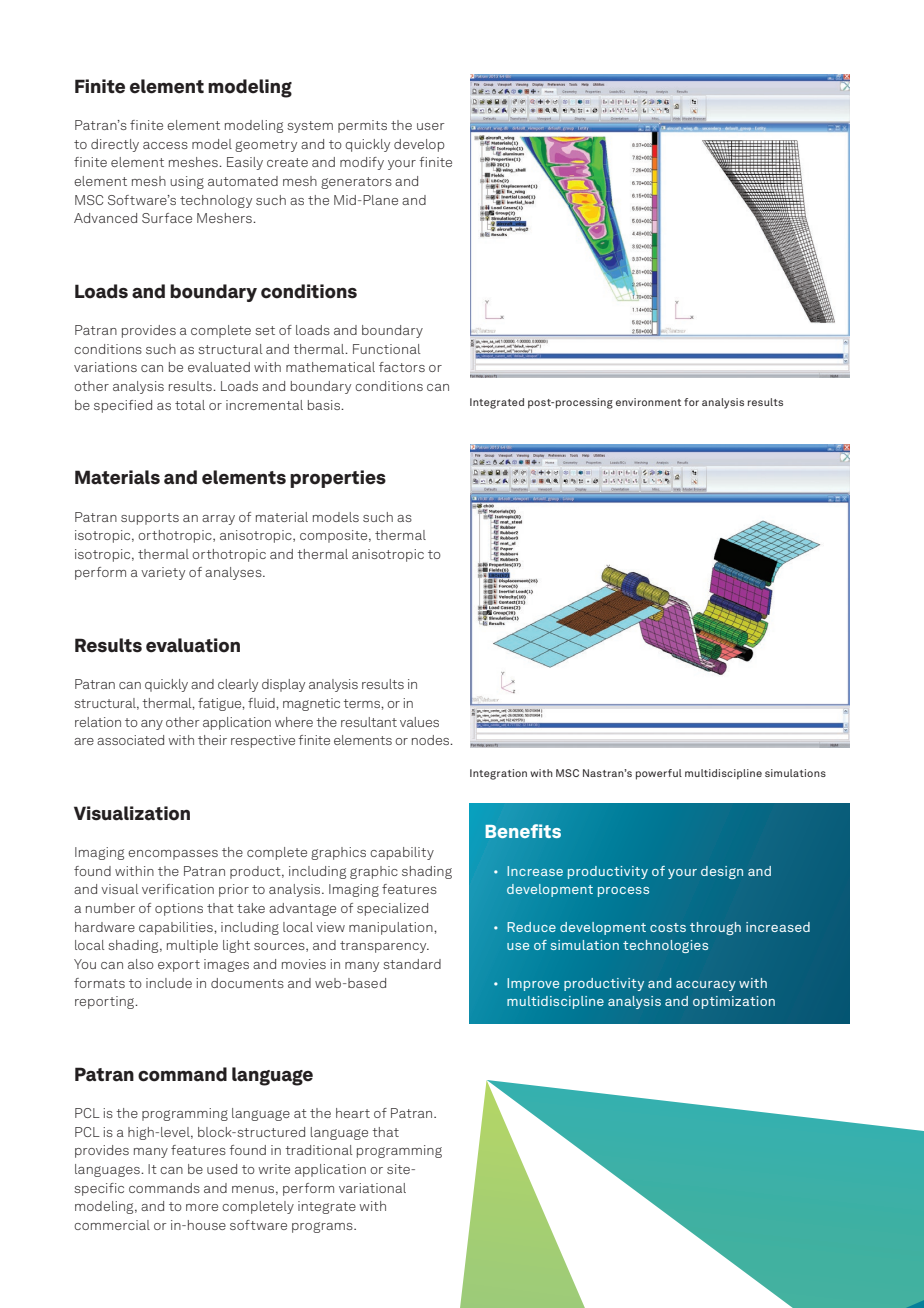 The height and width of the page is (1308, 924). What do you see at coordinates (734, 1002) in the page?
I see `optimization` at bounding box center [734, 1002].
